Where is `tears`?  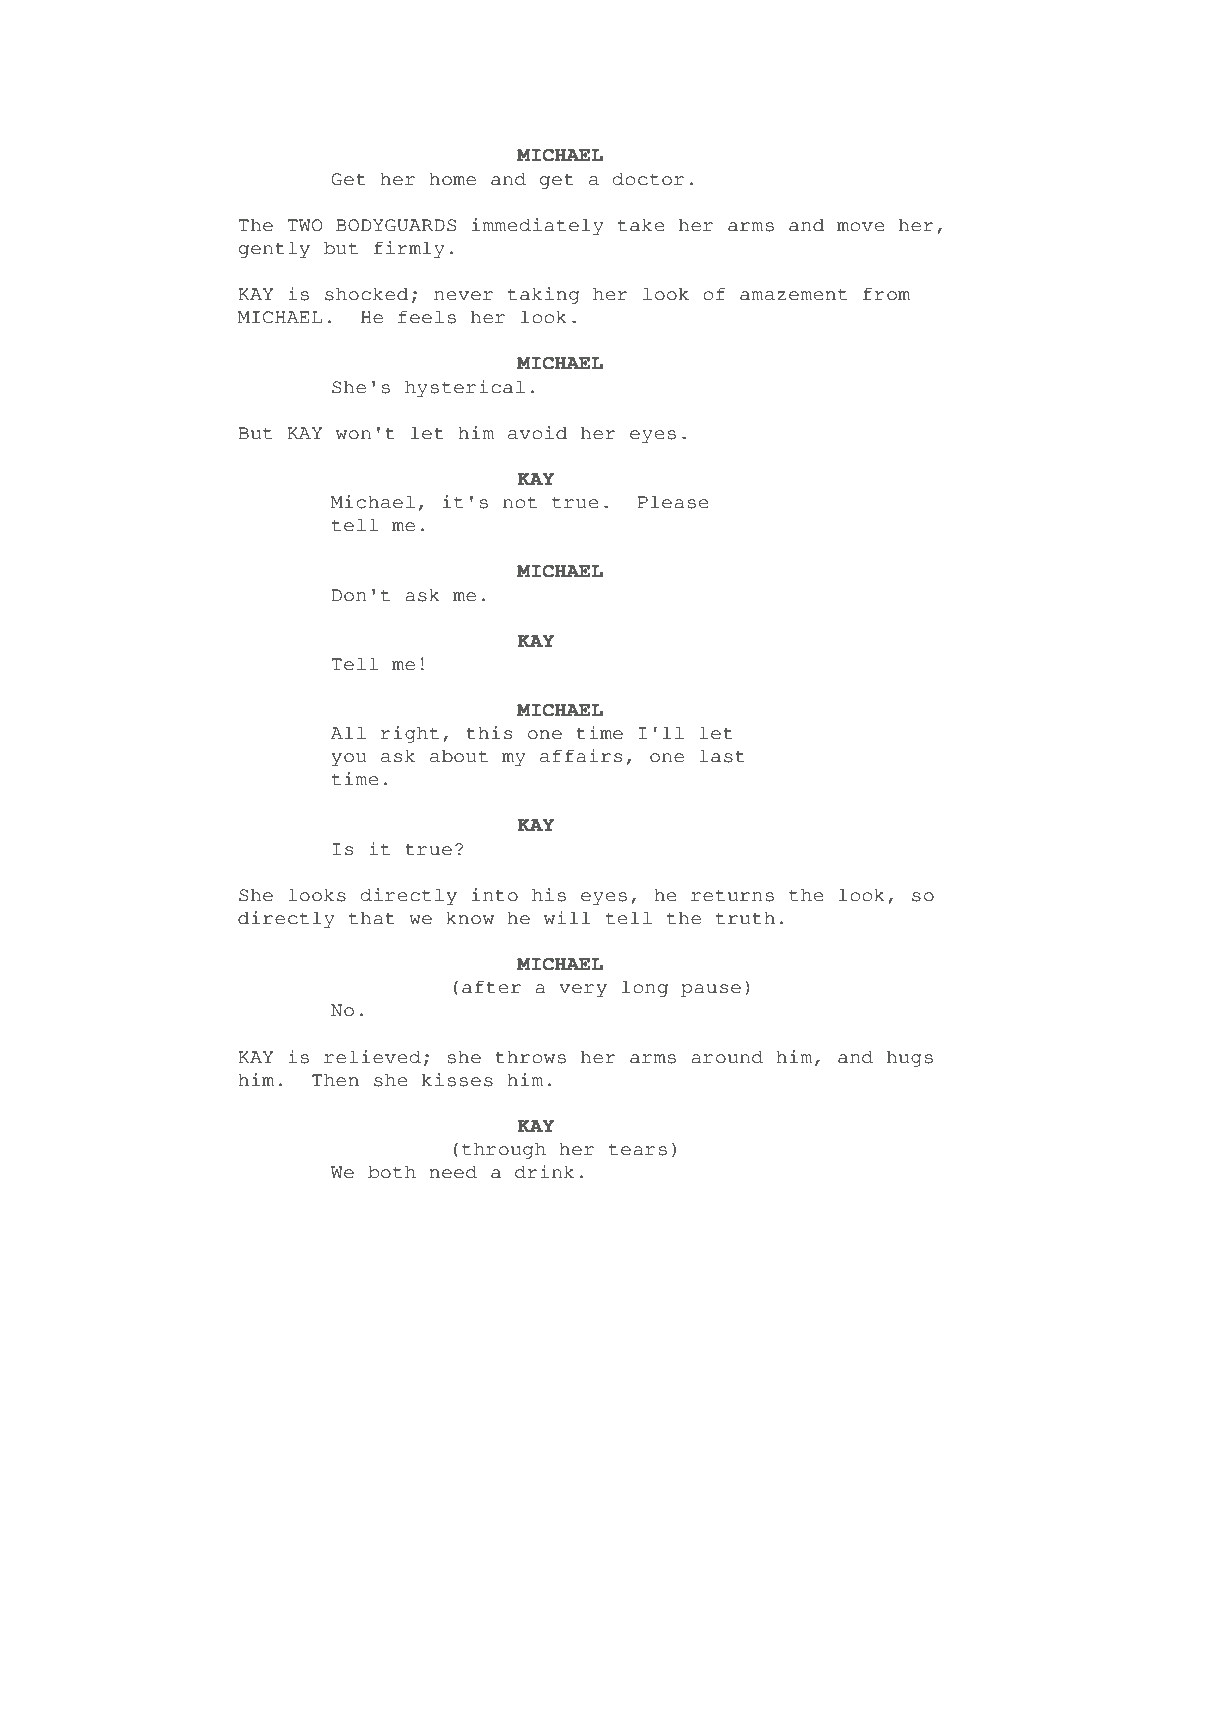
tears is located at coordinates (638, 1149).
